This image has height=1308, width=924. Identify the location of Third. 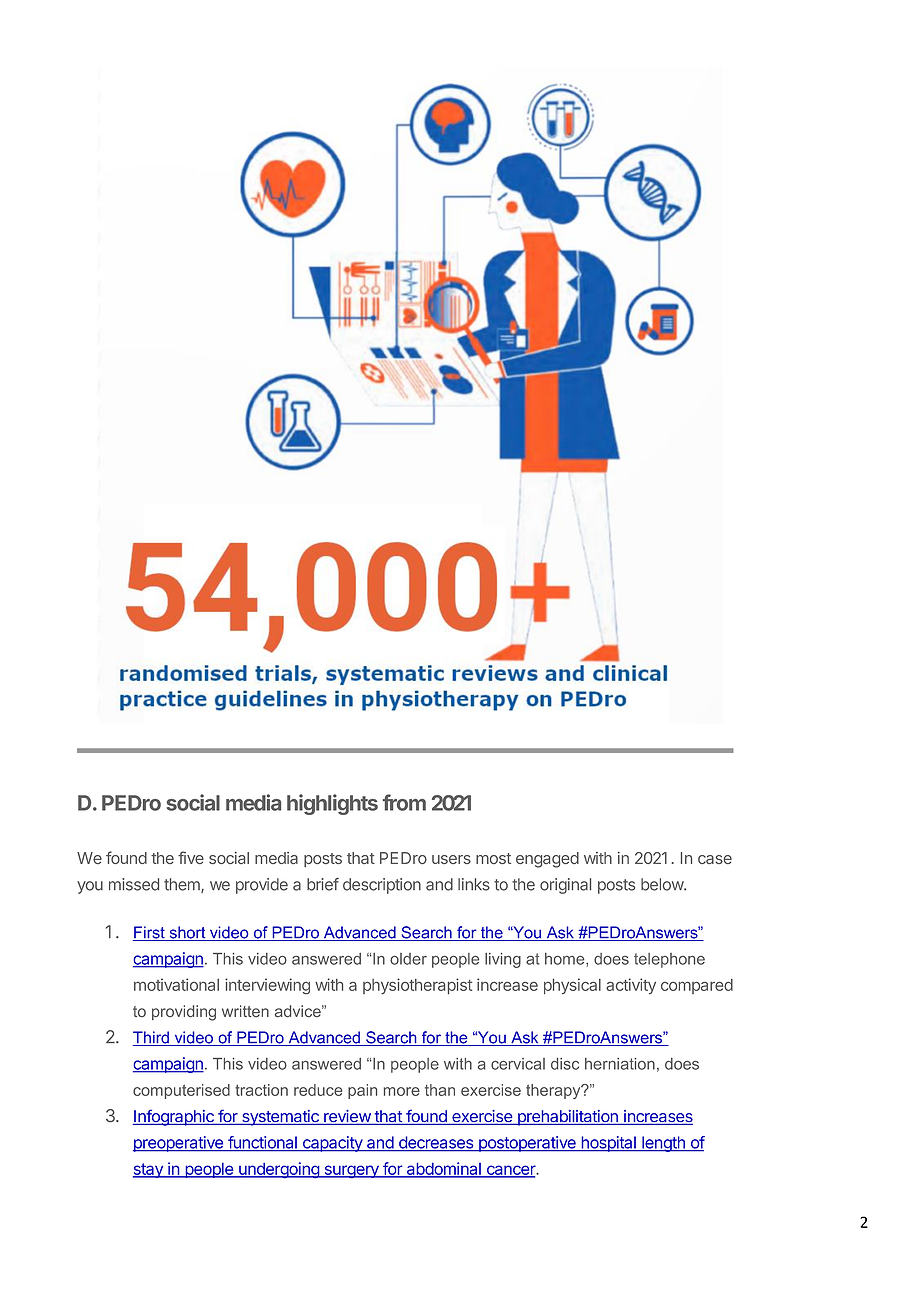
(152, 1038).
